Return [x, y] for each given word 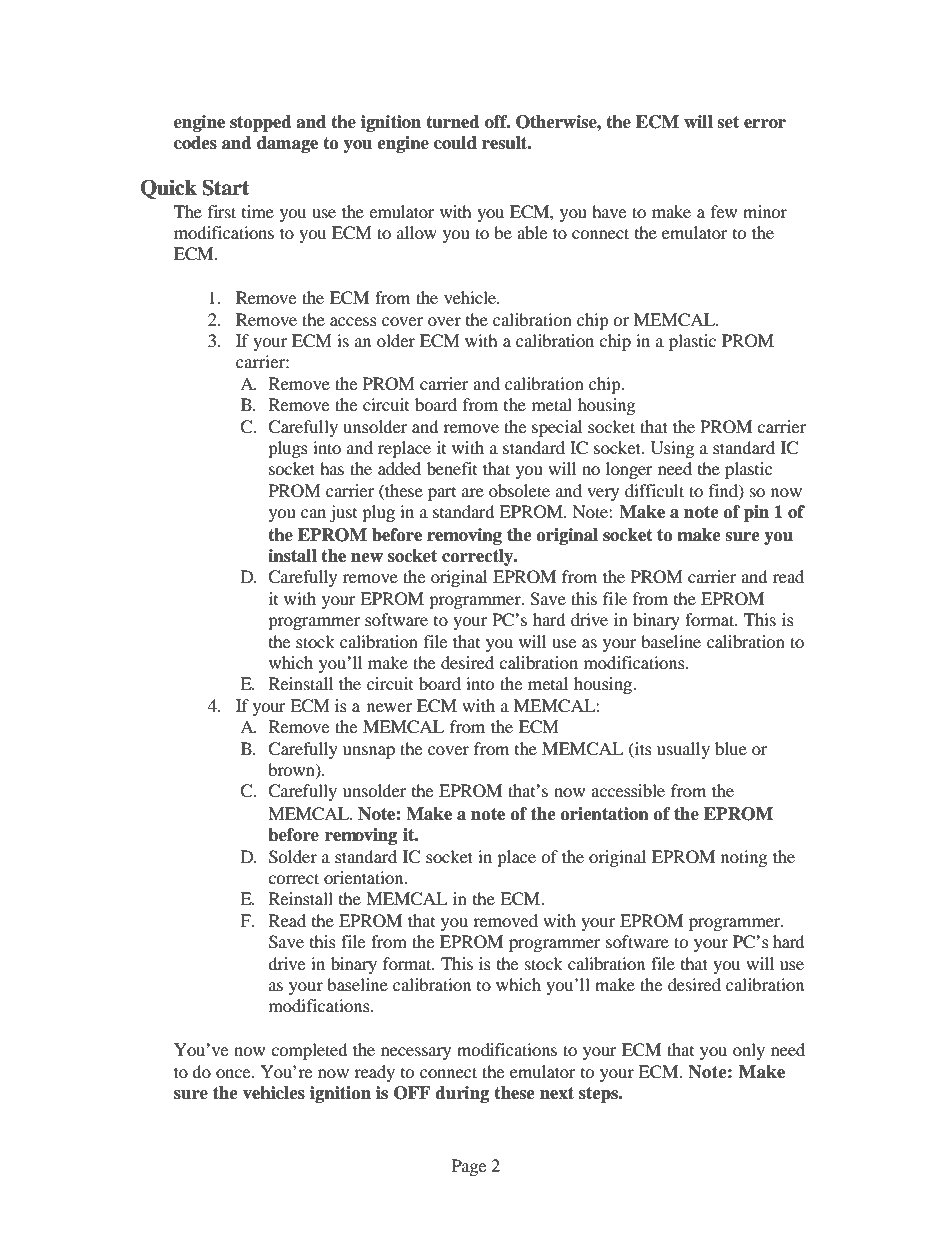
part [442, 494]
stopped [261, 123]
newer [389, 707]
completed [309, 1051]
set [728, 122]
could [455, 143]
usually [683, 750]
